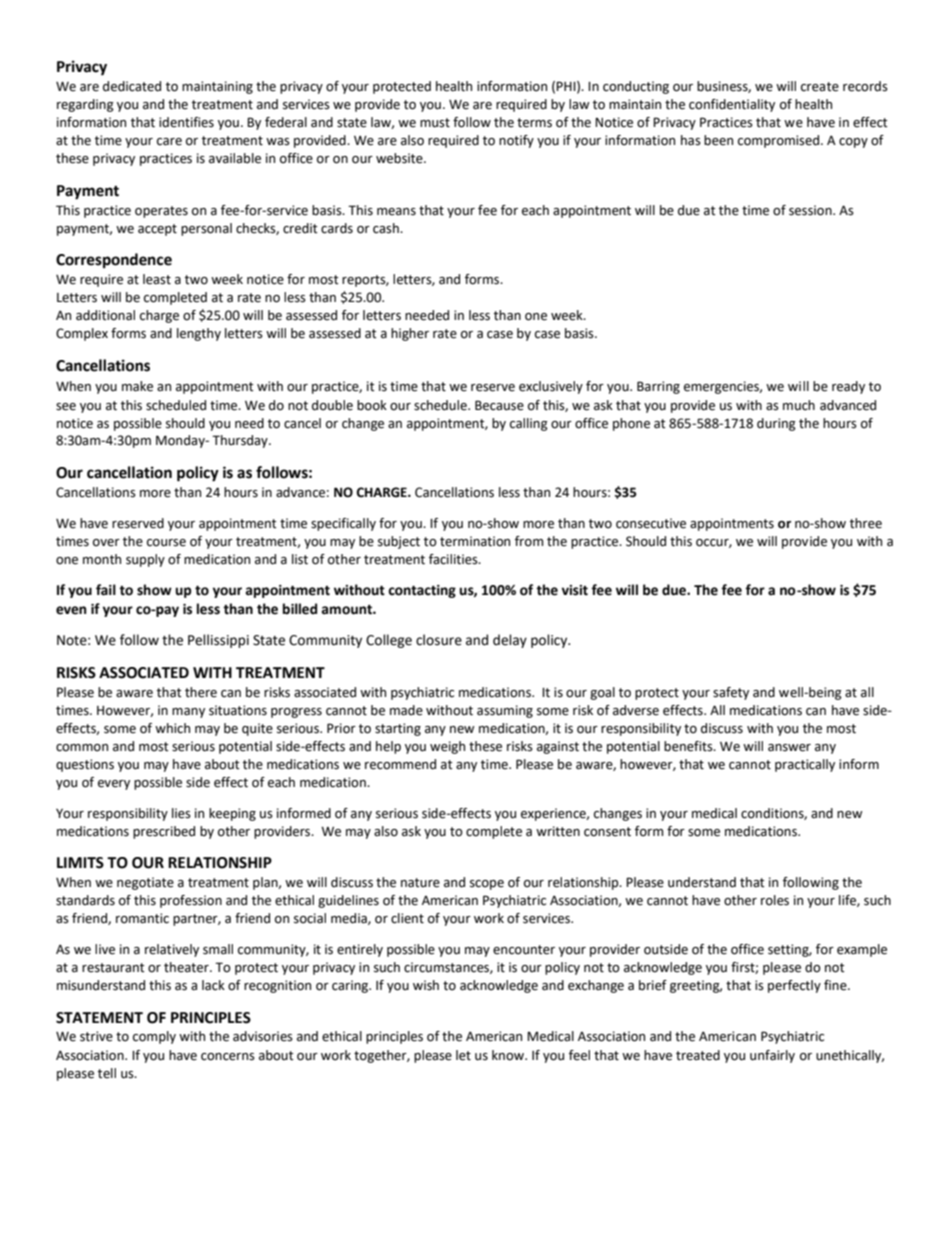 The image size is (952, 1233). I want to click on three, so click(866, 523).
